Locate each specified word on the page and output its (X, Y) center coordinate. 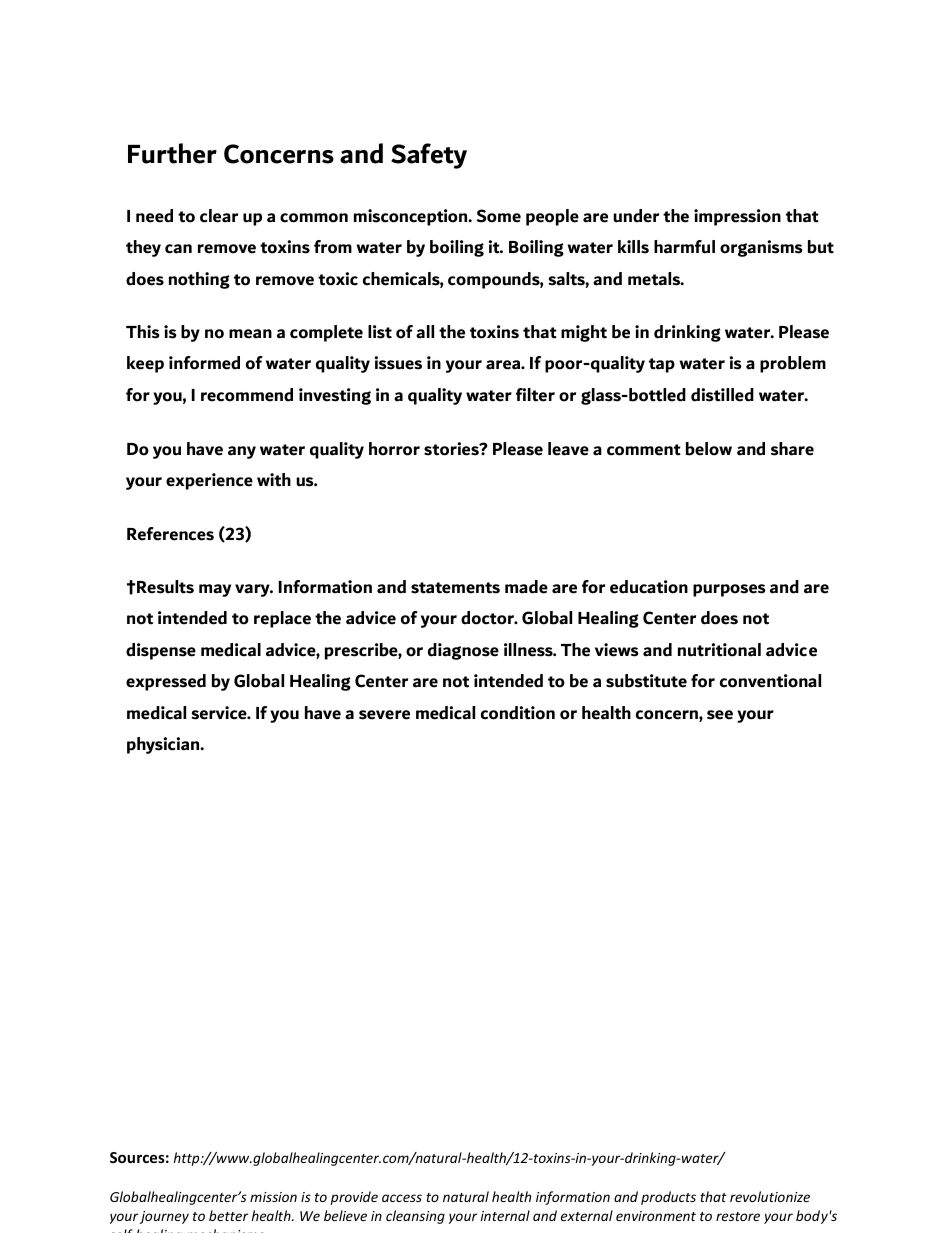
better (228, 1215)
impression (737, 217)
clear (219, 216)
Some (499, 216)
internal (505, 1215)
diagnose (463, 651)
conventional (770, 681)
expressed (166, 682)
